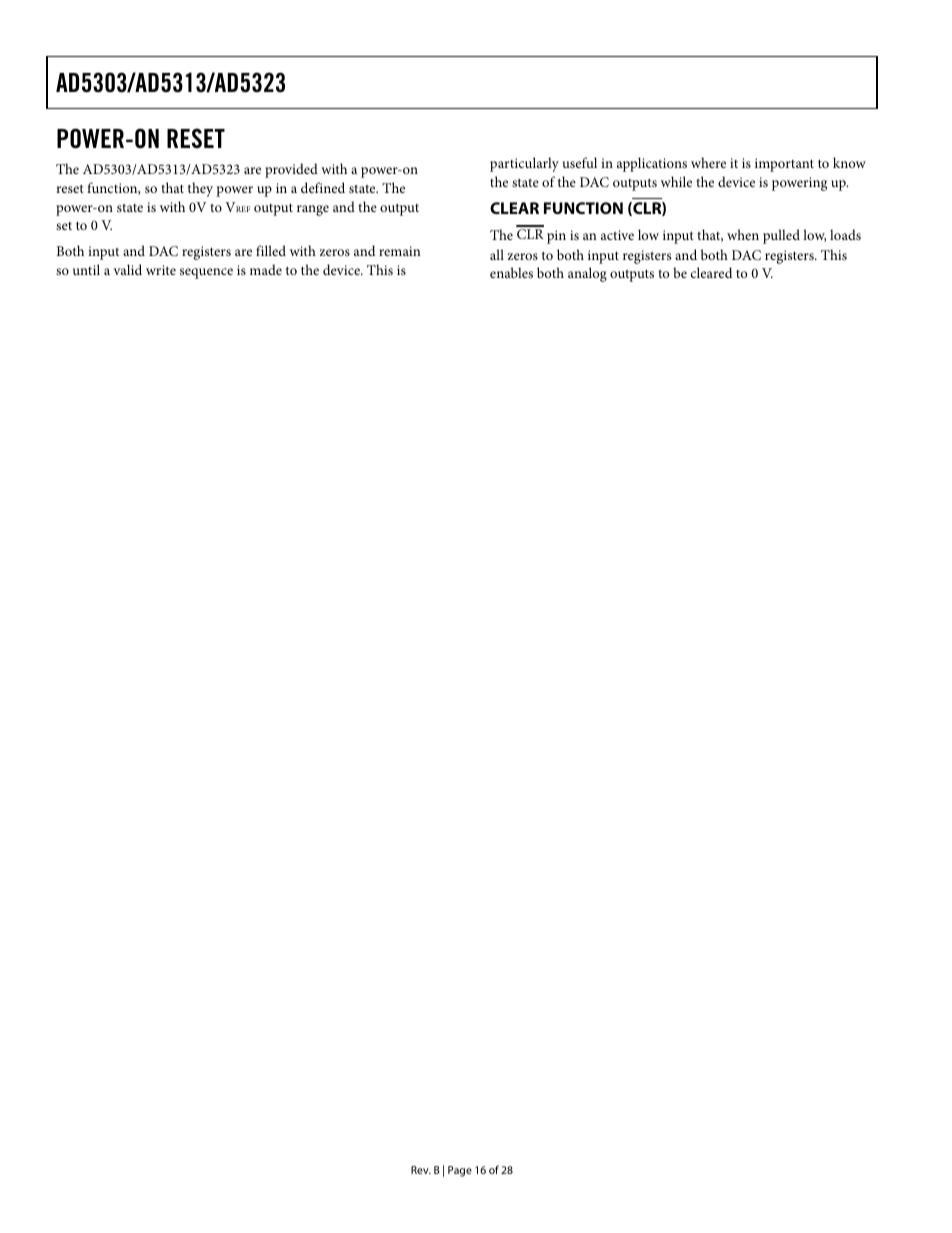 Image resolution: width=952 pixels, height=1233 pixels. Describe the element at coordinates (784, 165) in the document. I see `important` at that location.
